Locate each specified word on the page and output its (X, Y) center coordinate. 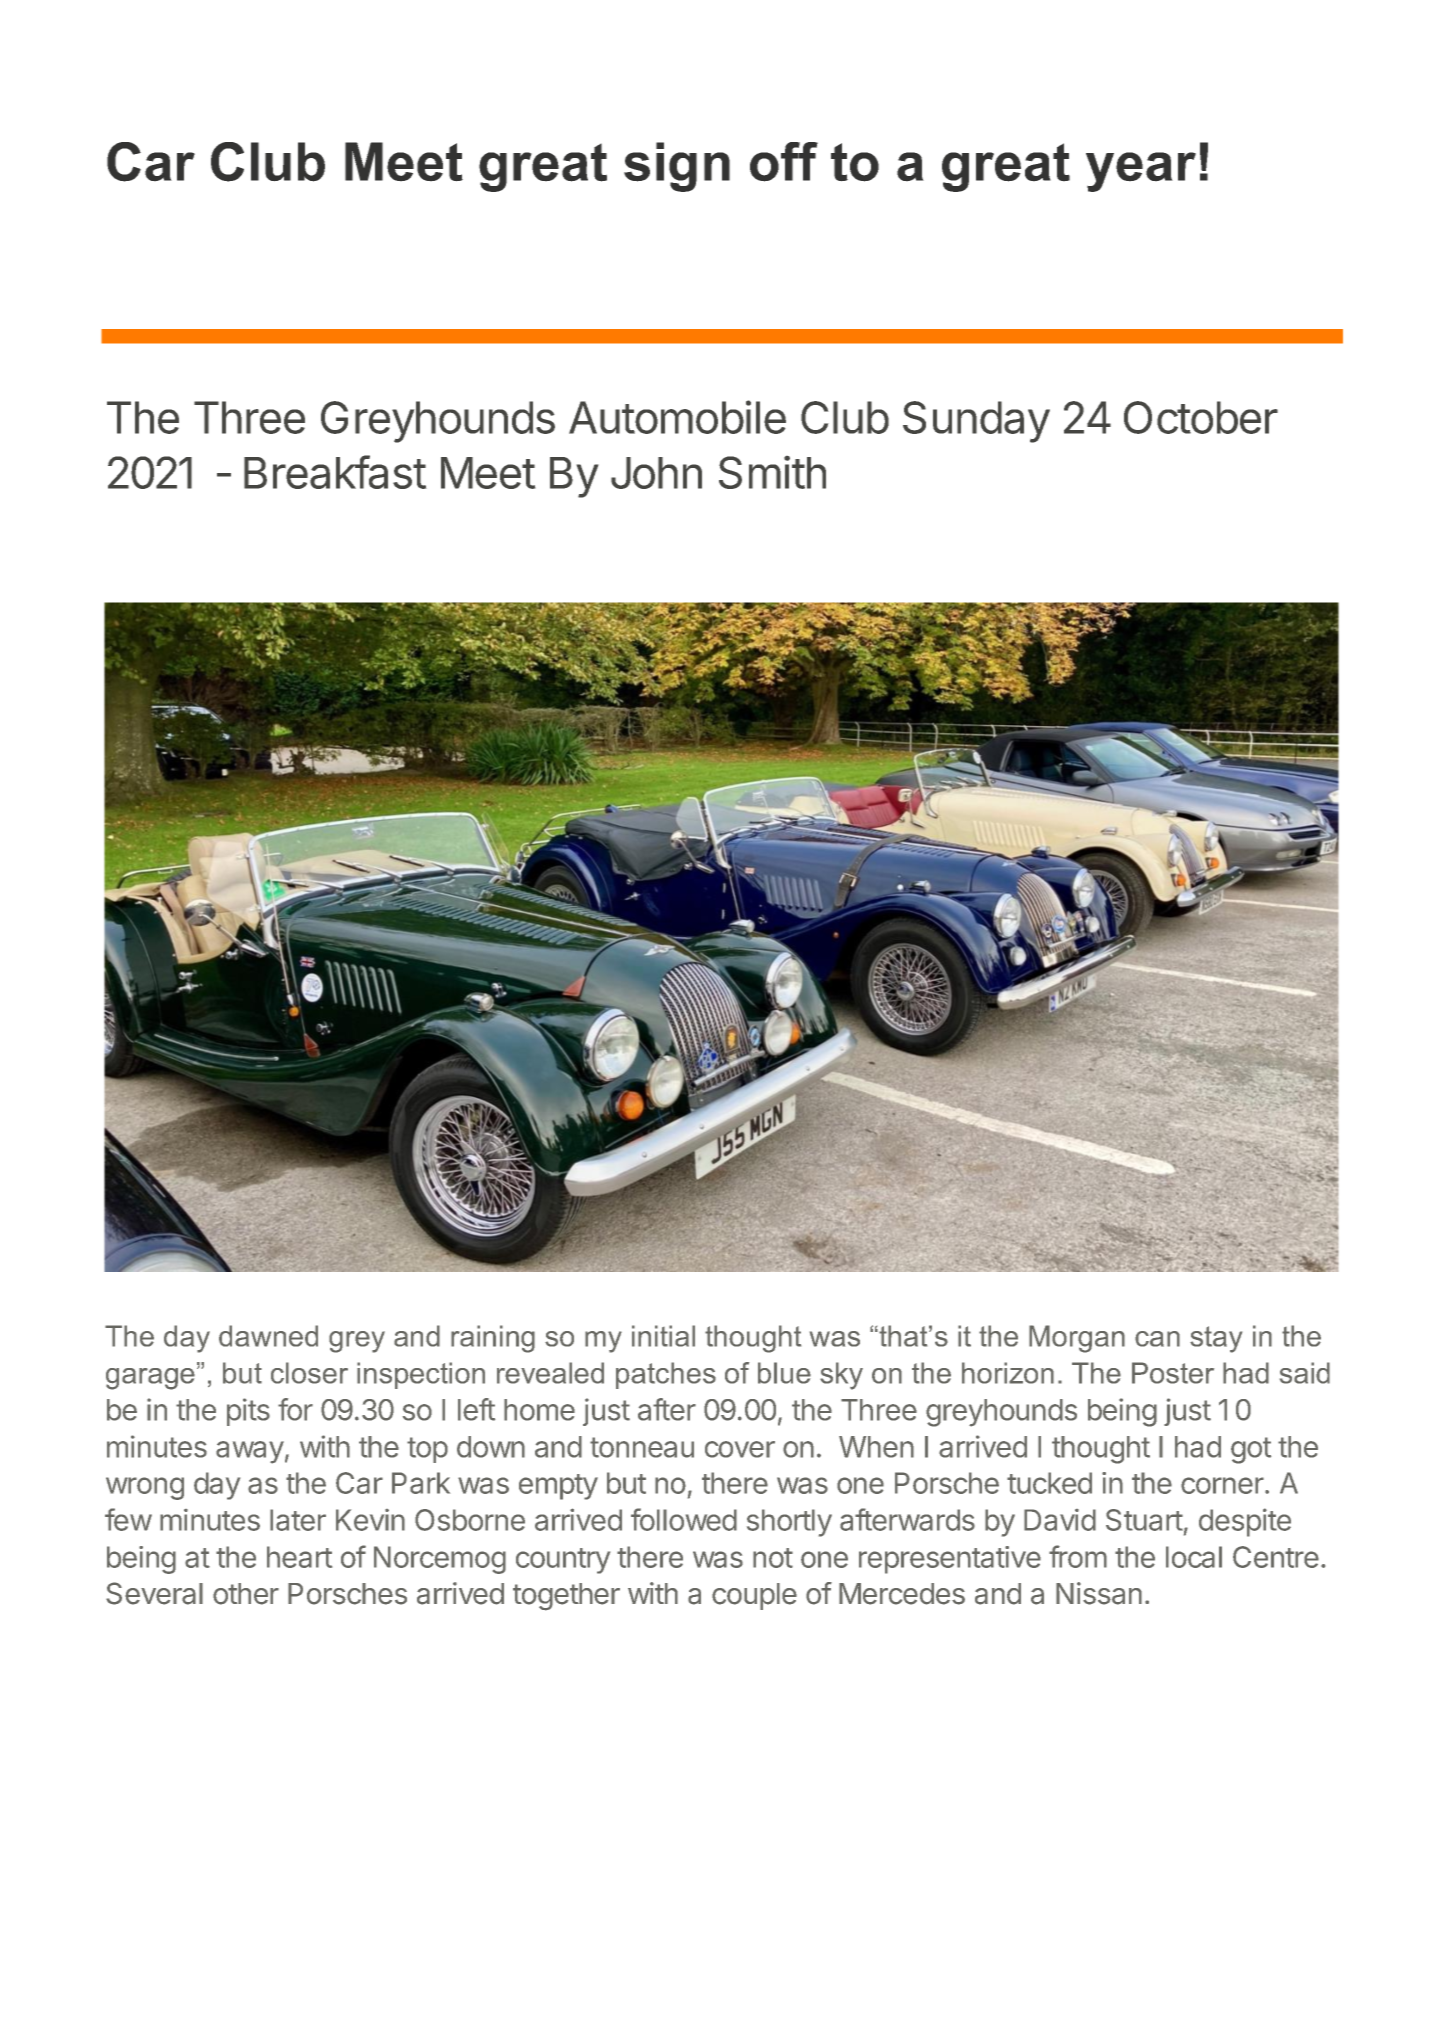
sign (677, 167)
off (784, 162)
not (773, 1558)
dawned (268, 1336)
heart (299, 1557)
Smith (772, 472)
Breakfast (335, 472)
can (1157, 1339)
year (1141, 172)
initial (663, 1336)
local (1194, 1557)
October (1201, 417)
